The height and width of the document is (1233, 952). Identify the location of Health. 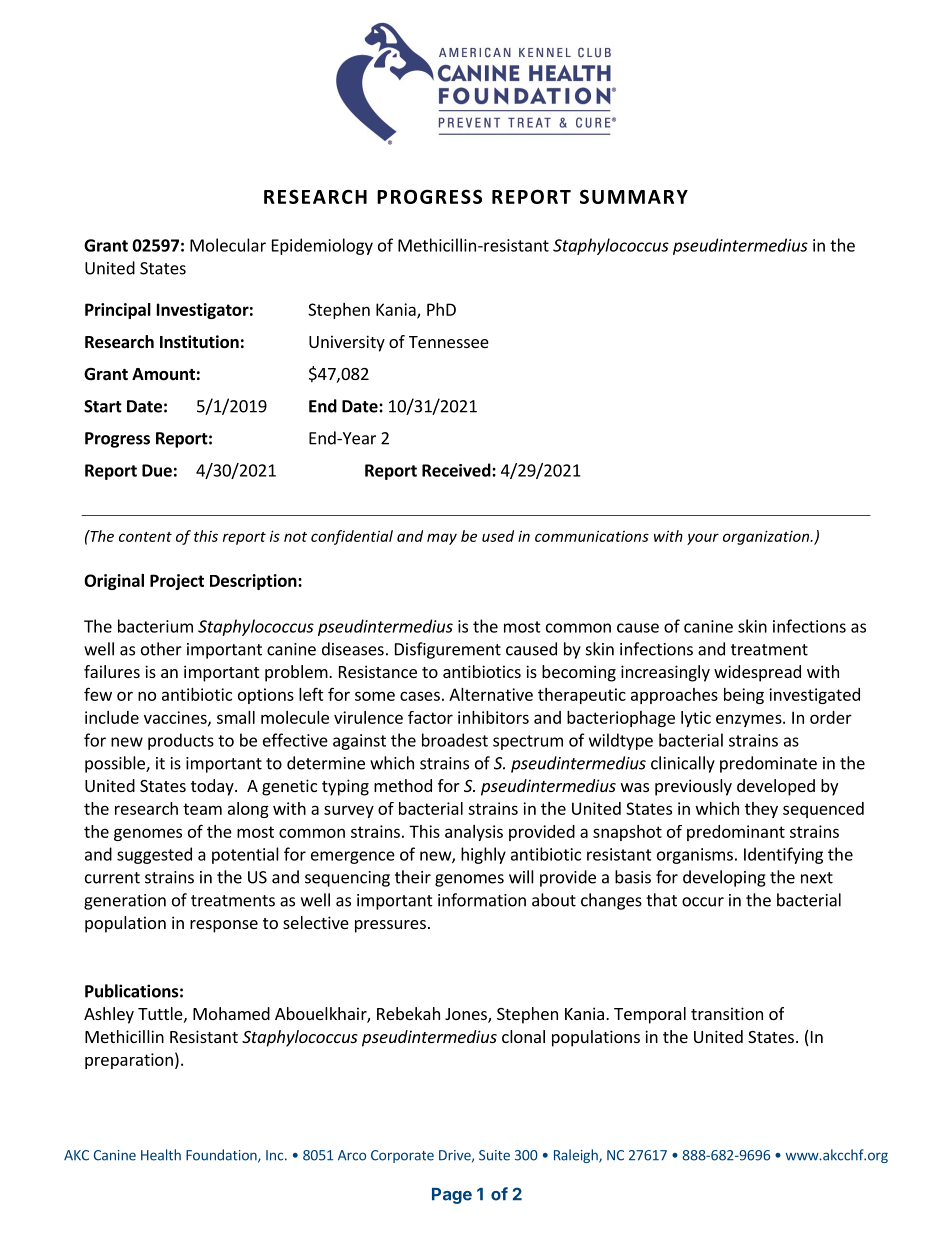
(161, 1155).
